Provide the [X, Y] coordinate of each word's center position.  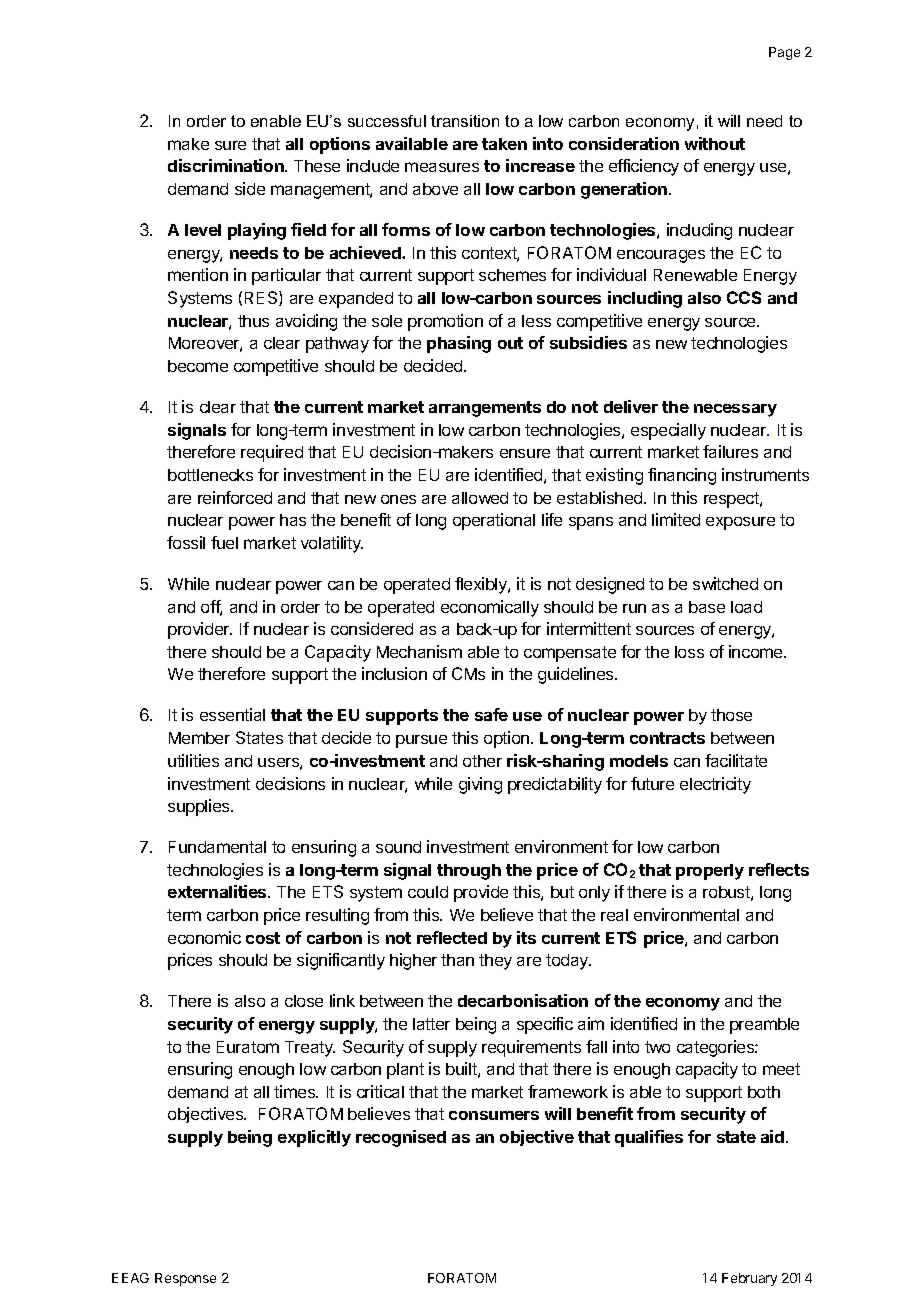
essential [232, 714]
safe [491, 714]
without [715, 143]
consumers [494, 1115]
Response [185, 1279]
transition [465, 121]
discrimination [227, 165]
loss [689, 652]
